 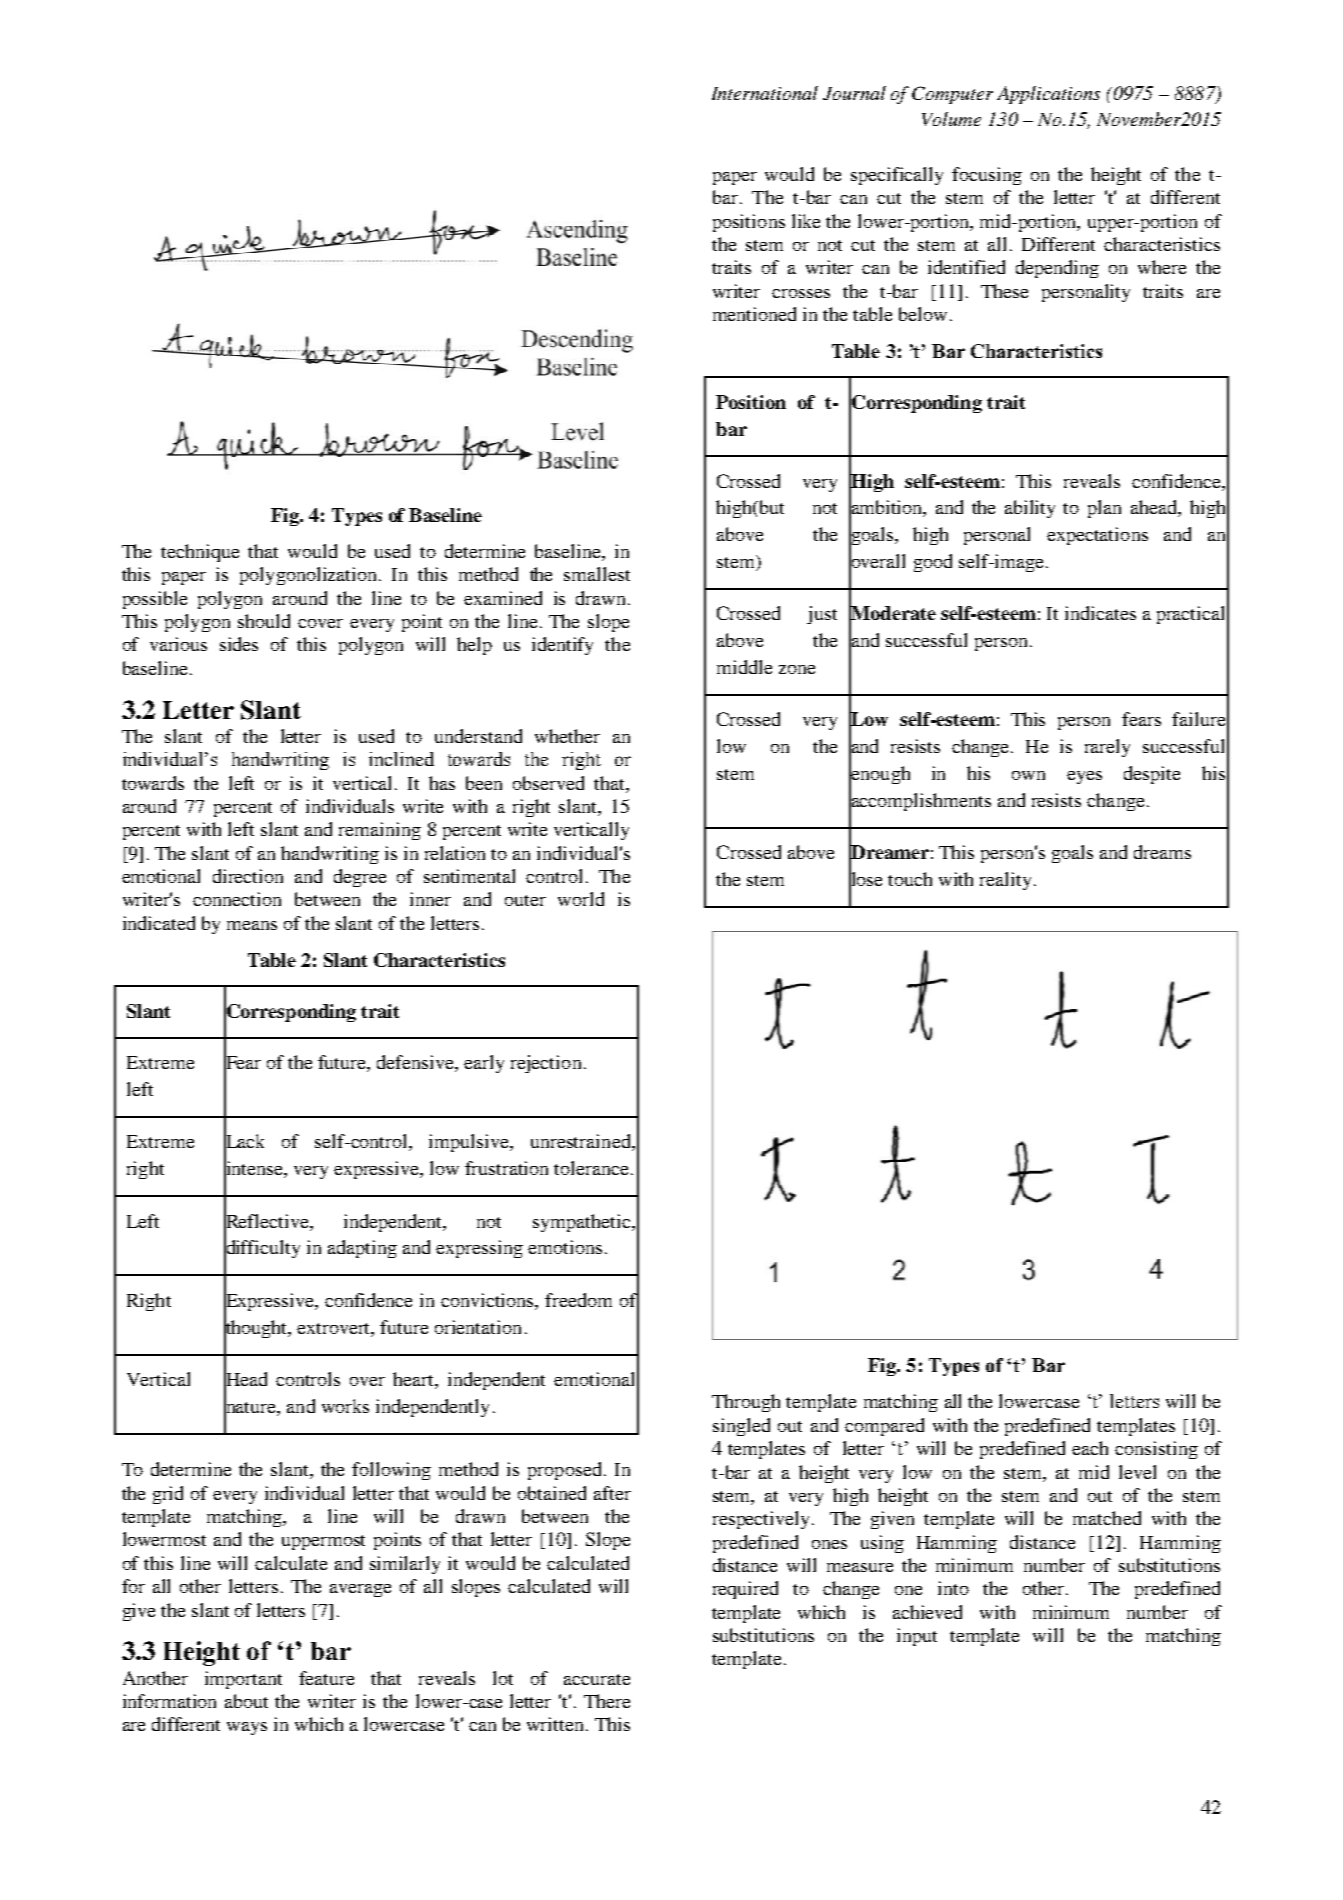 I want to click on input, so click(x=917, y=1637).
